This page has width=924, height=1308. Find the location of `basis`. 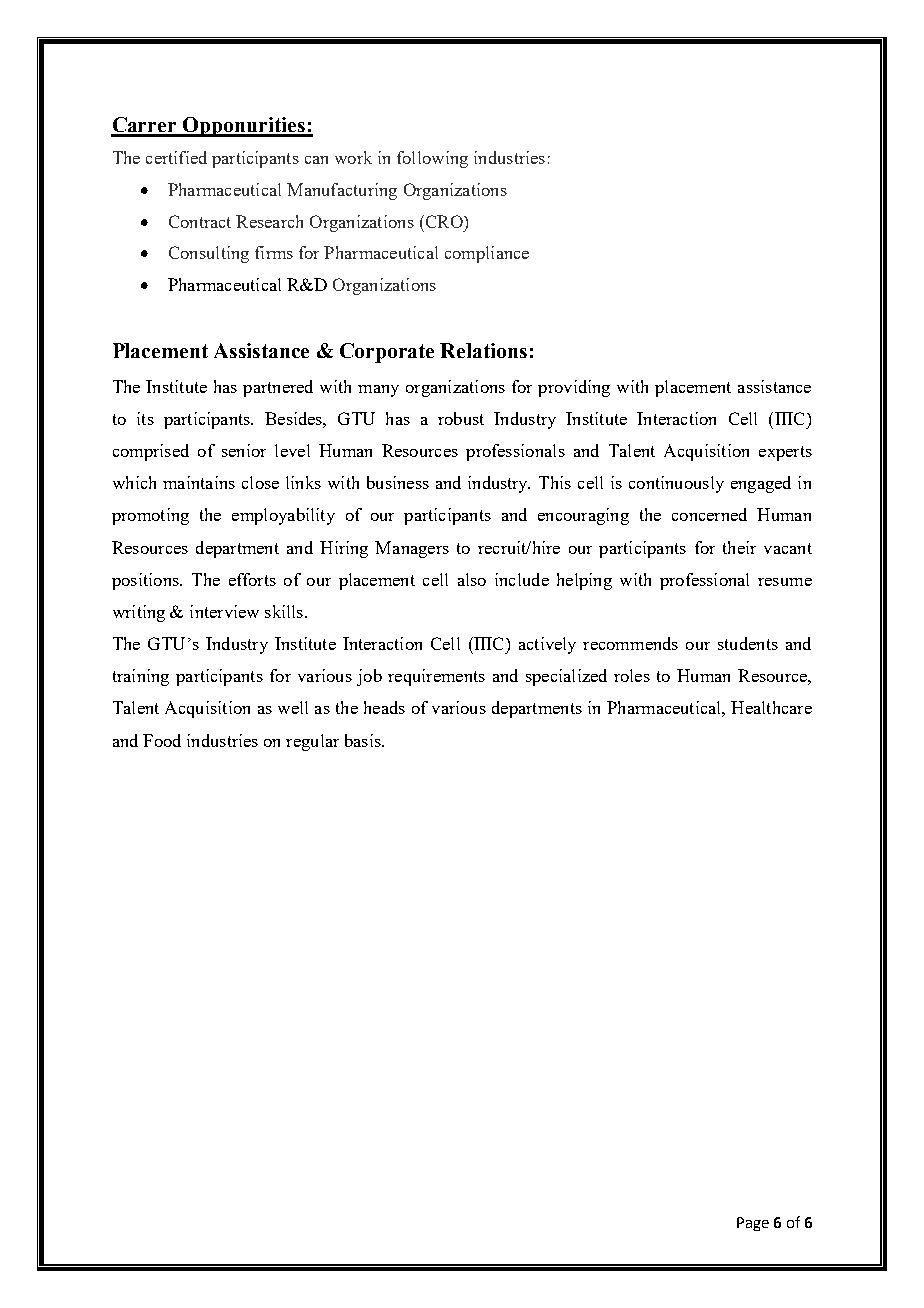

basis is located at coordinates (364, 740).
